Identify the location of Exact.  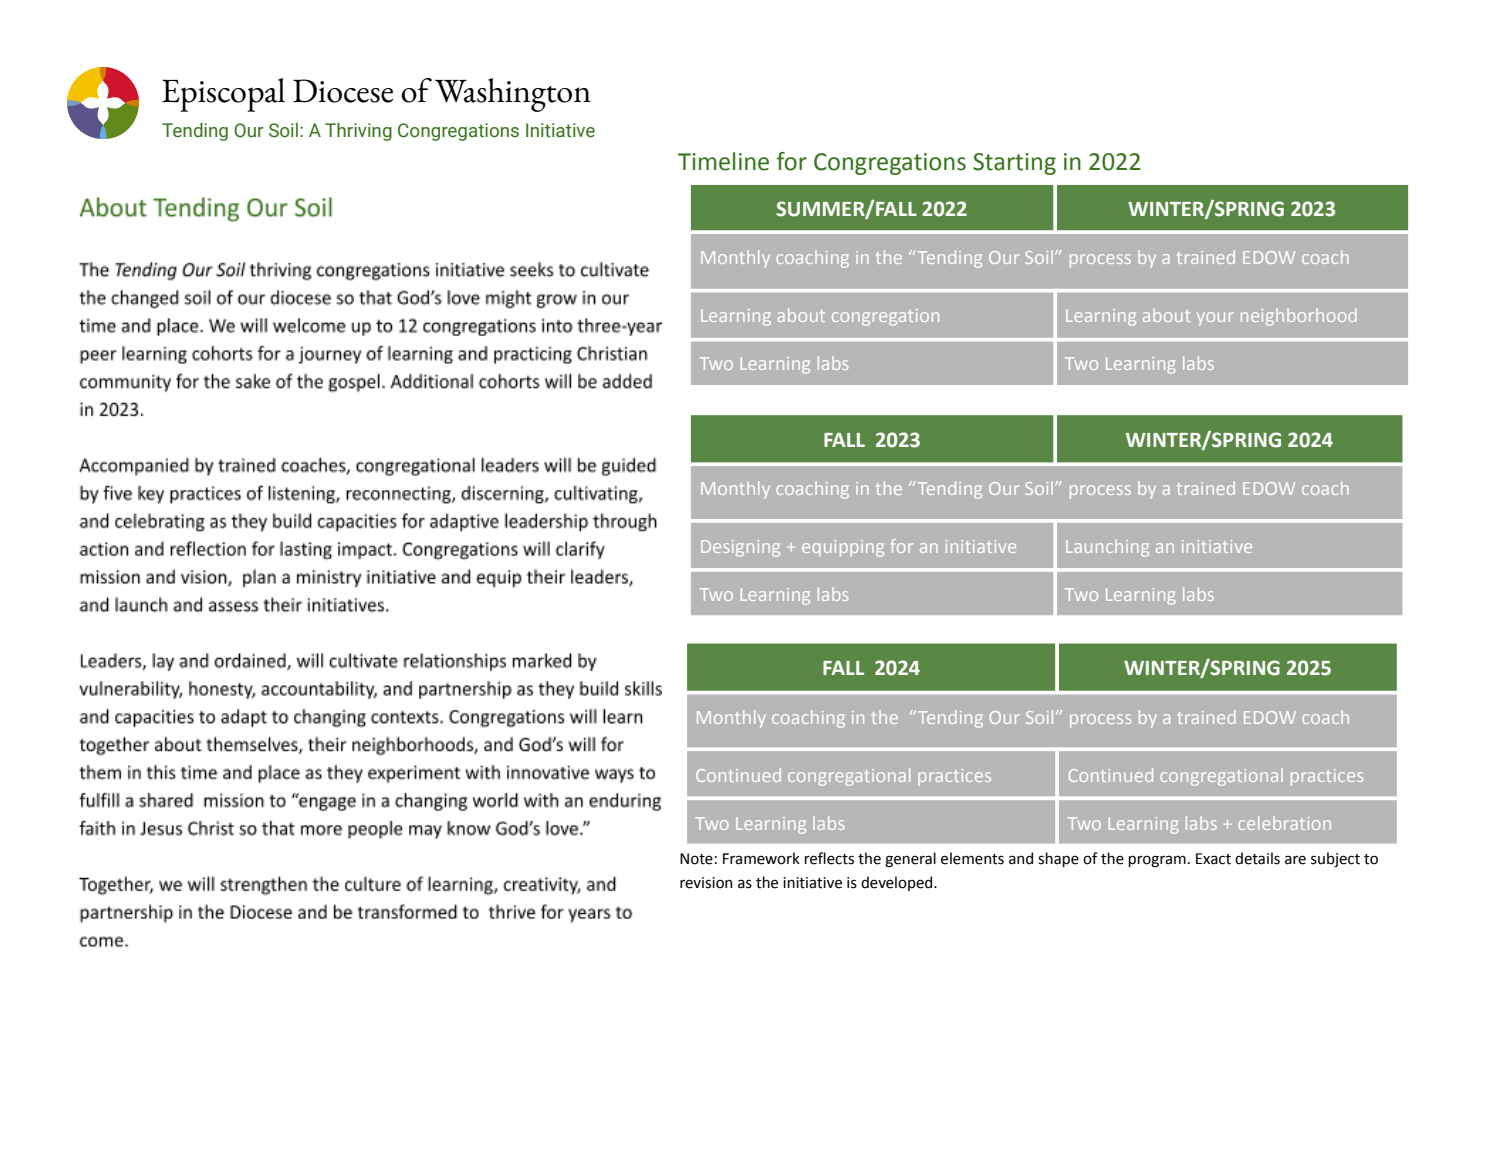
(1213, 859).
